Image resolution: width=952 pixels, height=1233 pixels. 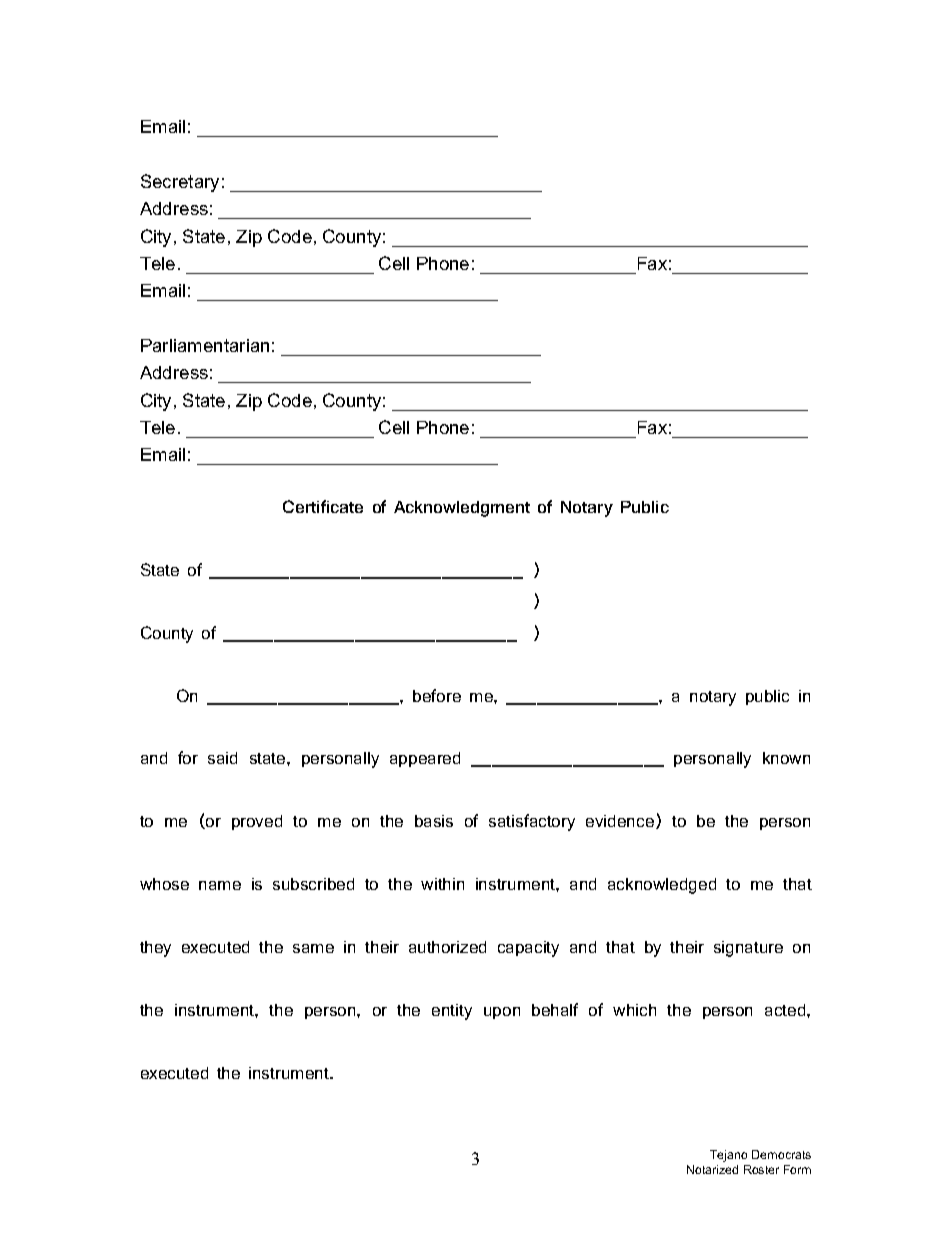 I want to click on known, so click(x=786, y=758).
